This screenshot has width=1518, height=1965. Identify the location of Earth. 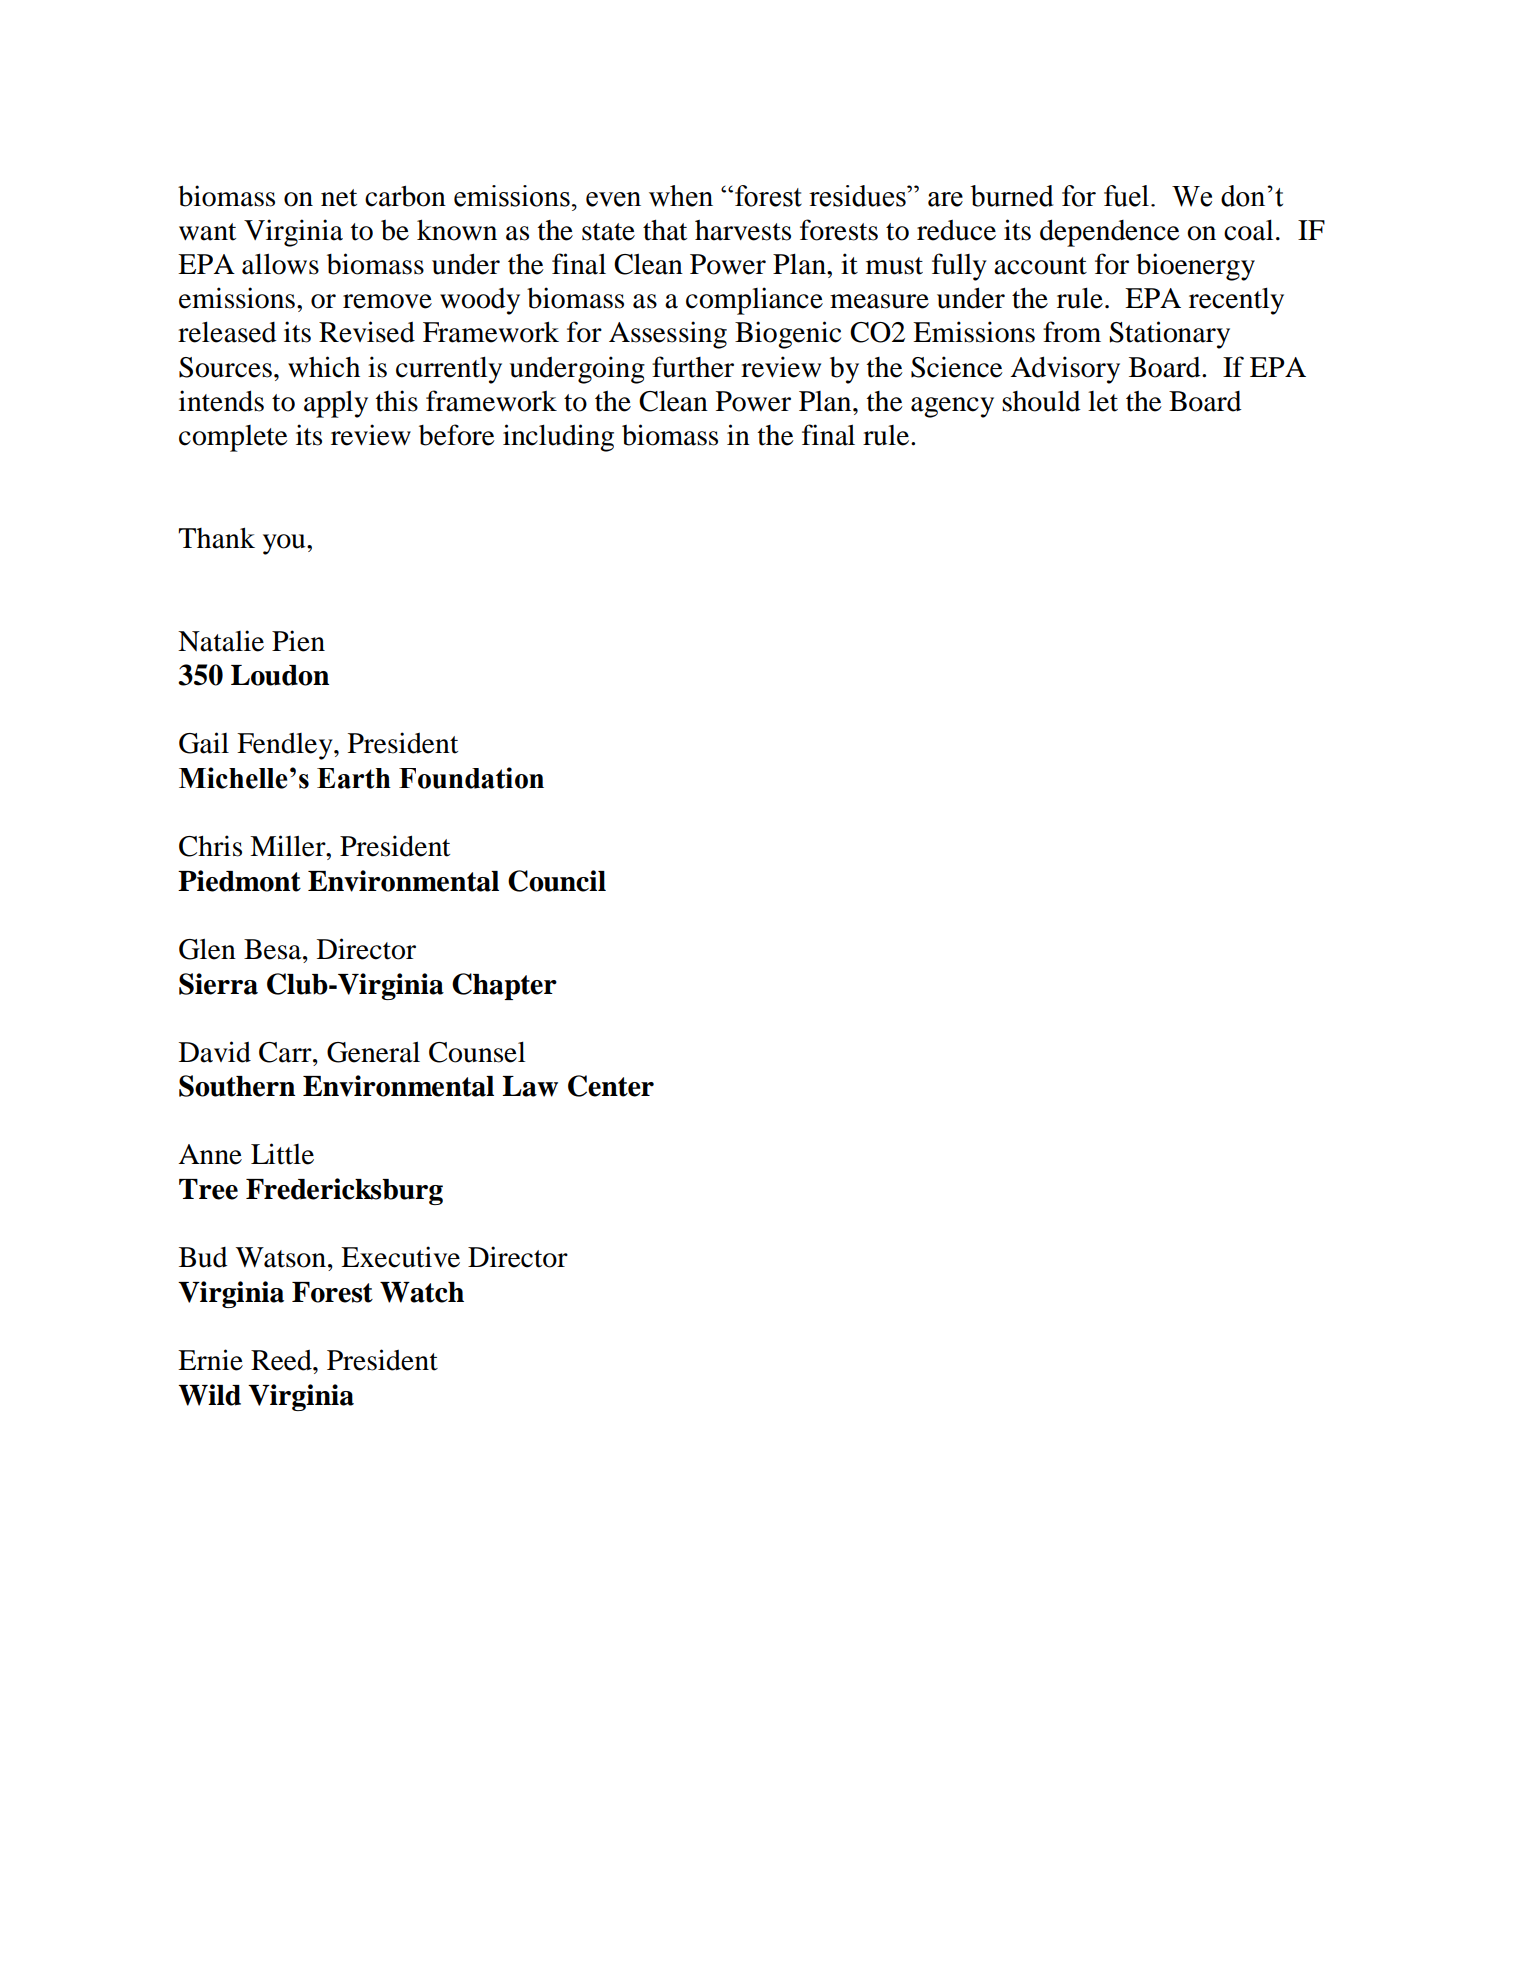
(354, 778).
